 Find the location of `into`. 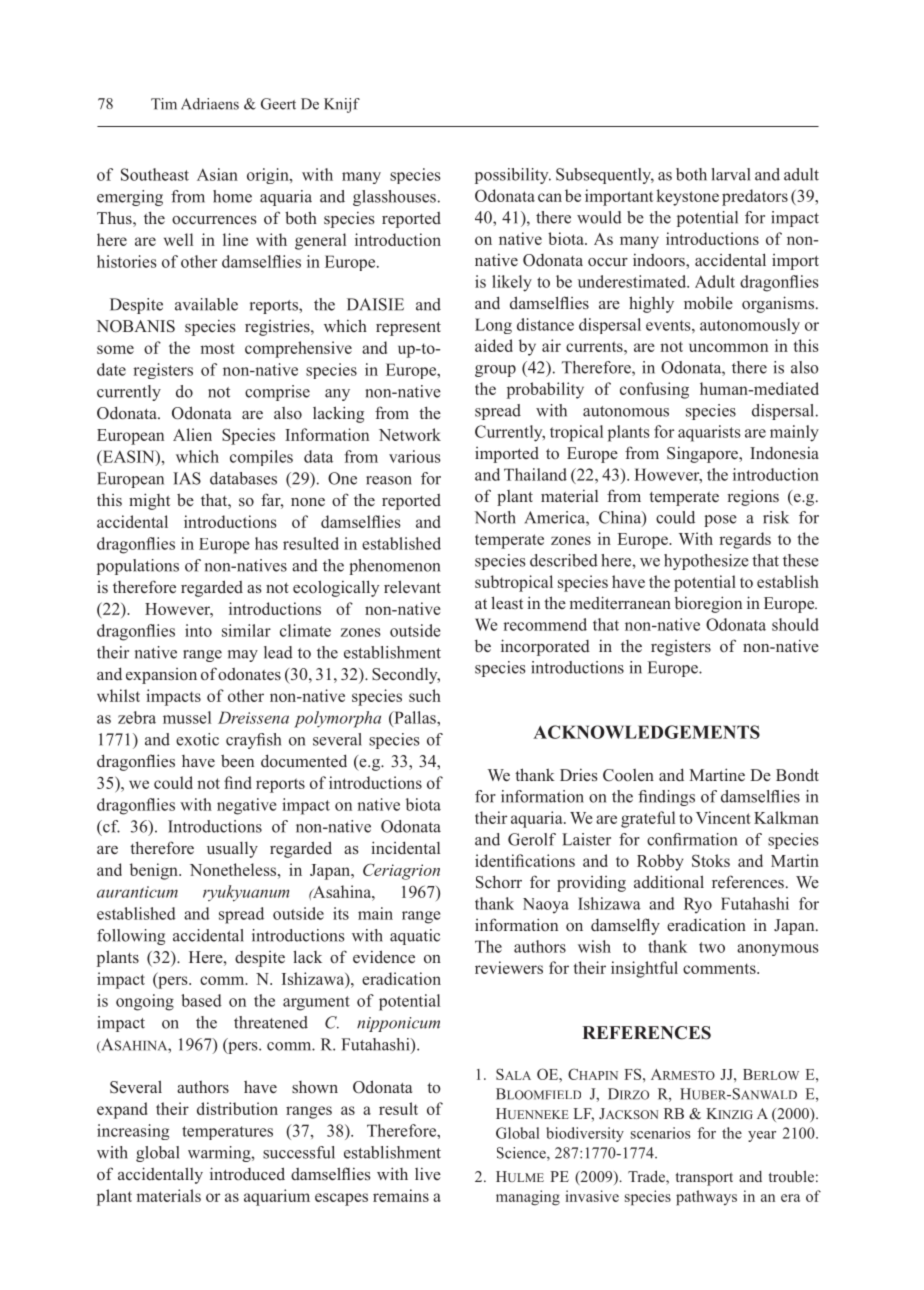

into is located at coordinates (198, 630).
